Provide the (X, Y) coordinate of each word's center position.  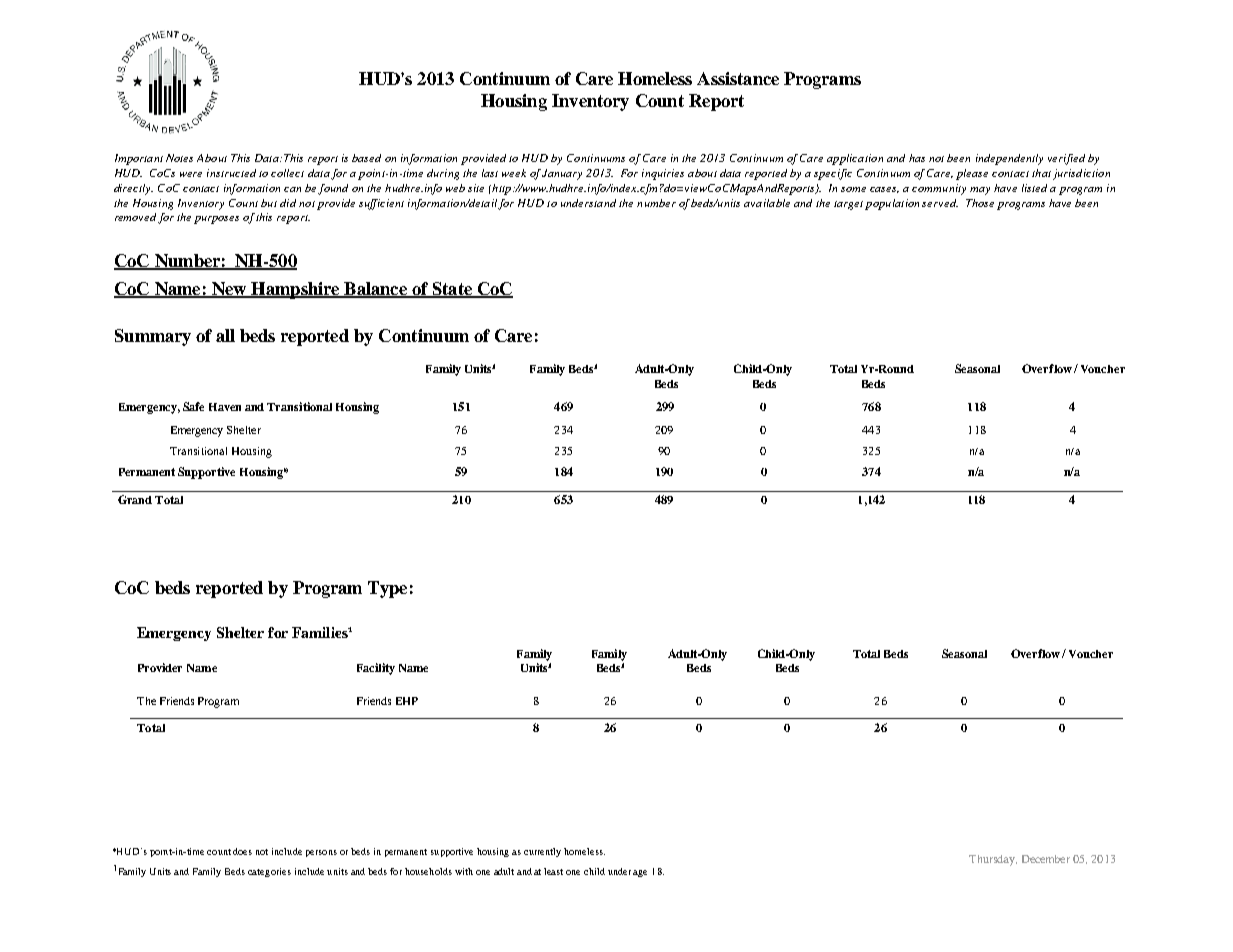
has (917, 158)
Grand (135, 499)
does (242, 851)
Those (980, 203)
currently (542, 852)
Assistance (738, 78)
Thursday (993, 860)
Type (387, 589)
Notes (179, 158)
